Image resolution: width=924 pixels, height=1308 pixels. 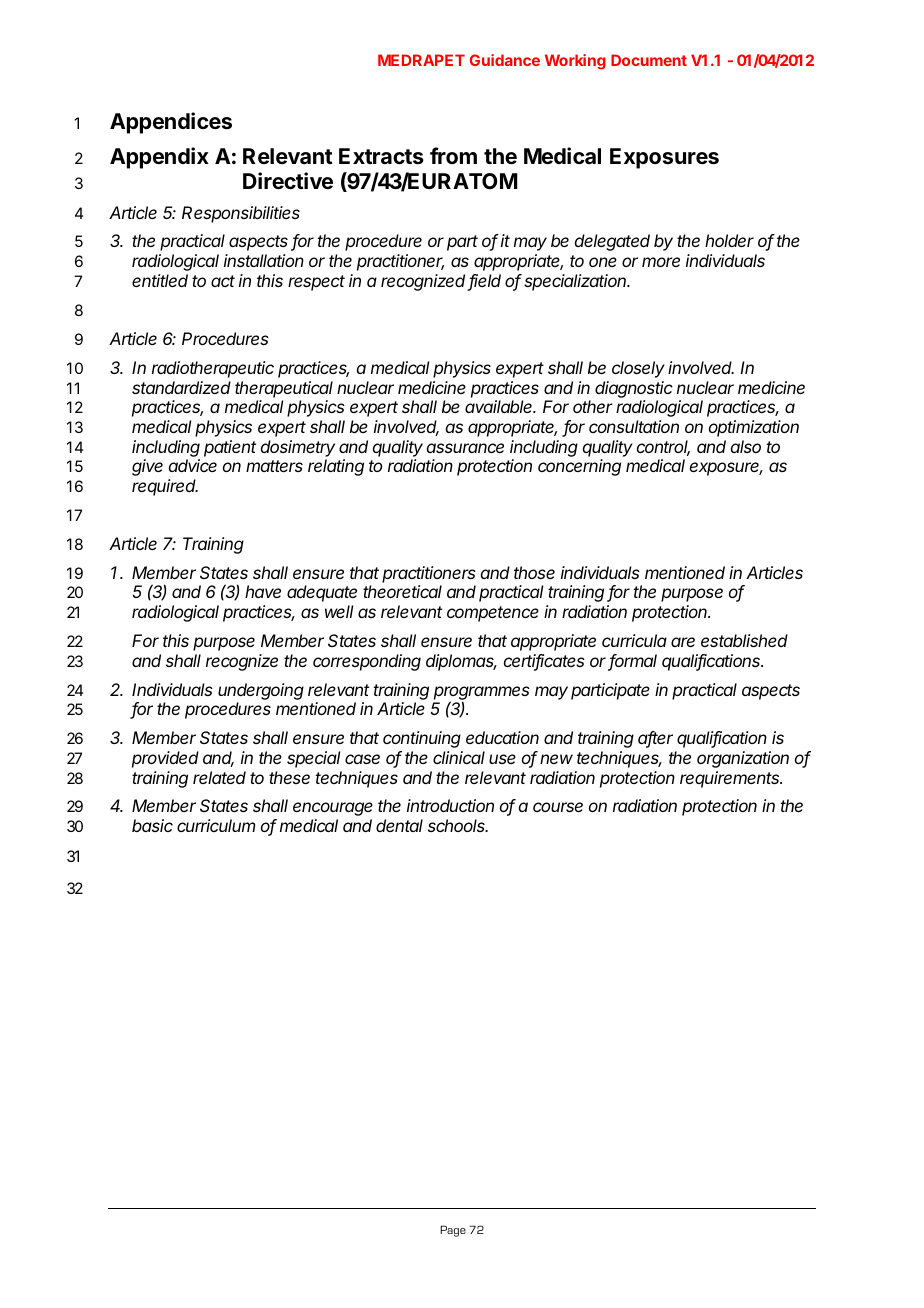 What do you see at coordinates (663, 448) in the screenshot?
I see `control` at bounding box center [663, 448].
